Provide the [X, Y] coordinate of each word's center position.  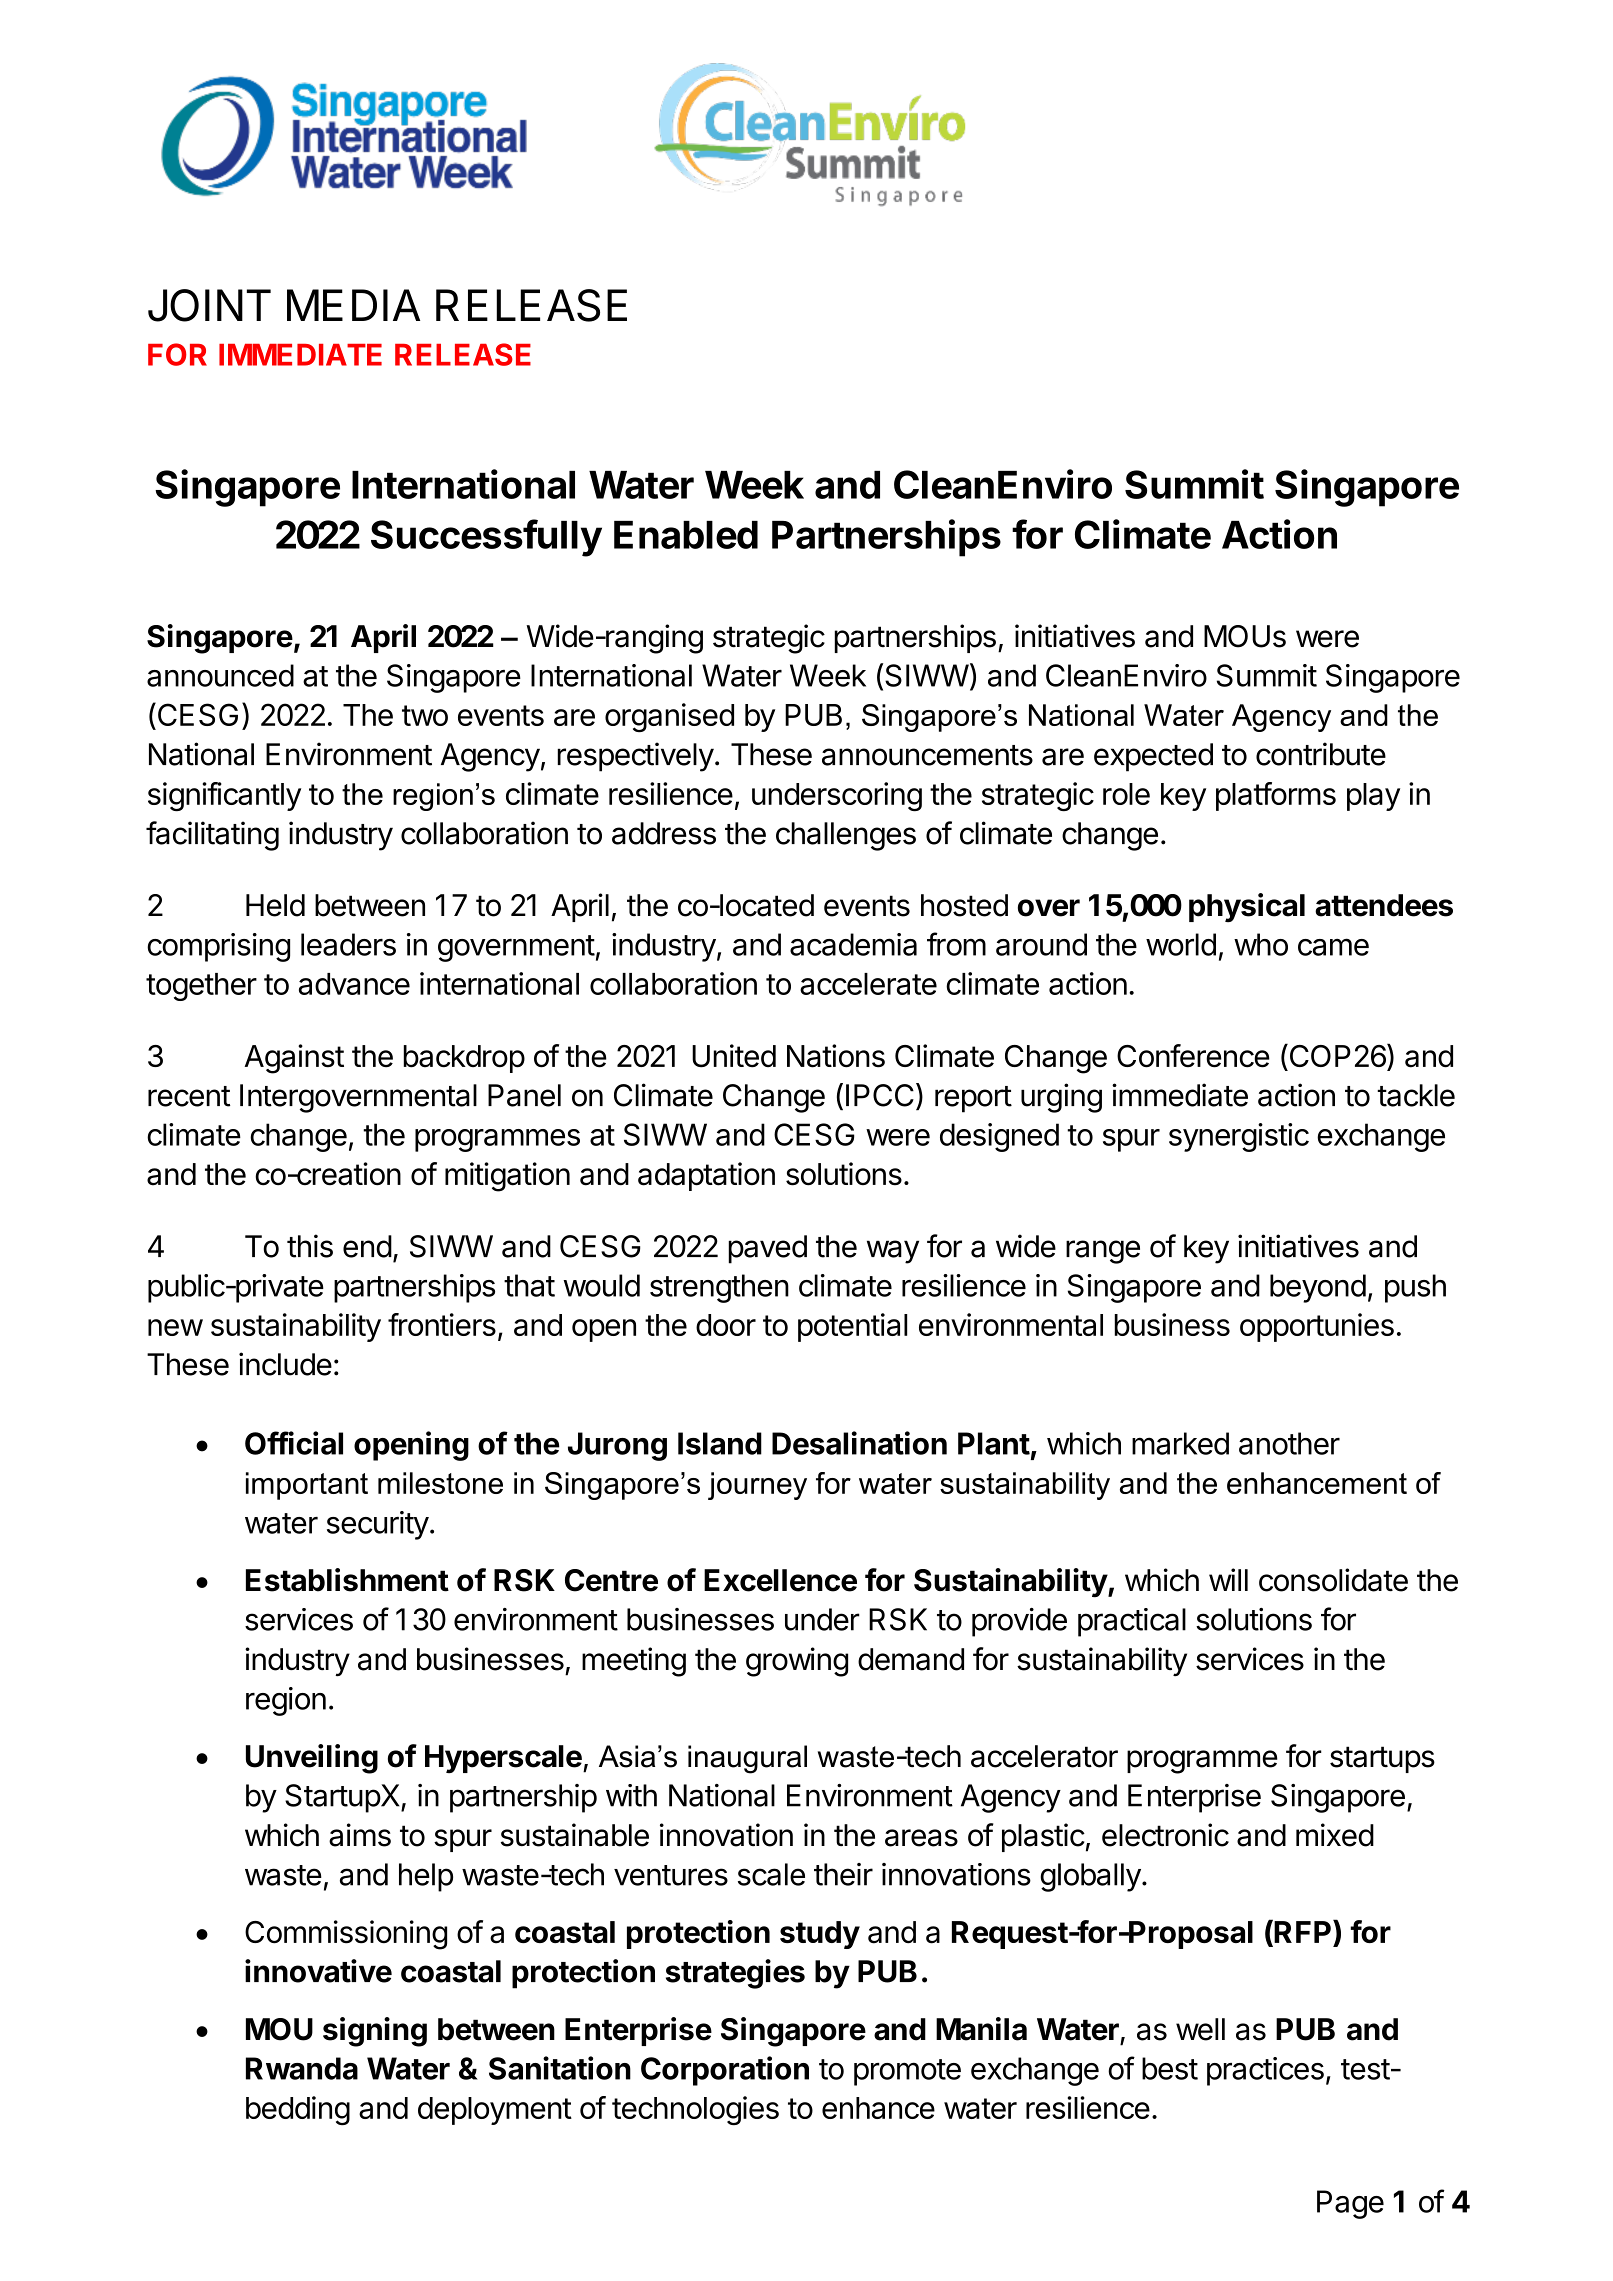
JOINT [209, 305]
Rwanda [302, 2068]
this [310, 1246]
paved [767, 1249]
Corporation [725, 2071]
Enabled [686, 535]
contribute [1321, 754]
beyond [1318, 1288]
